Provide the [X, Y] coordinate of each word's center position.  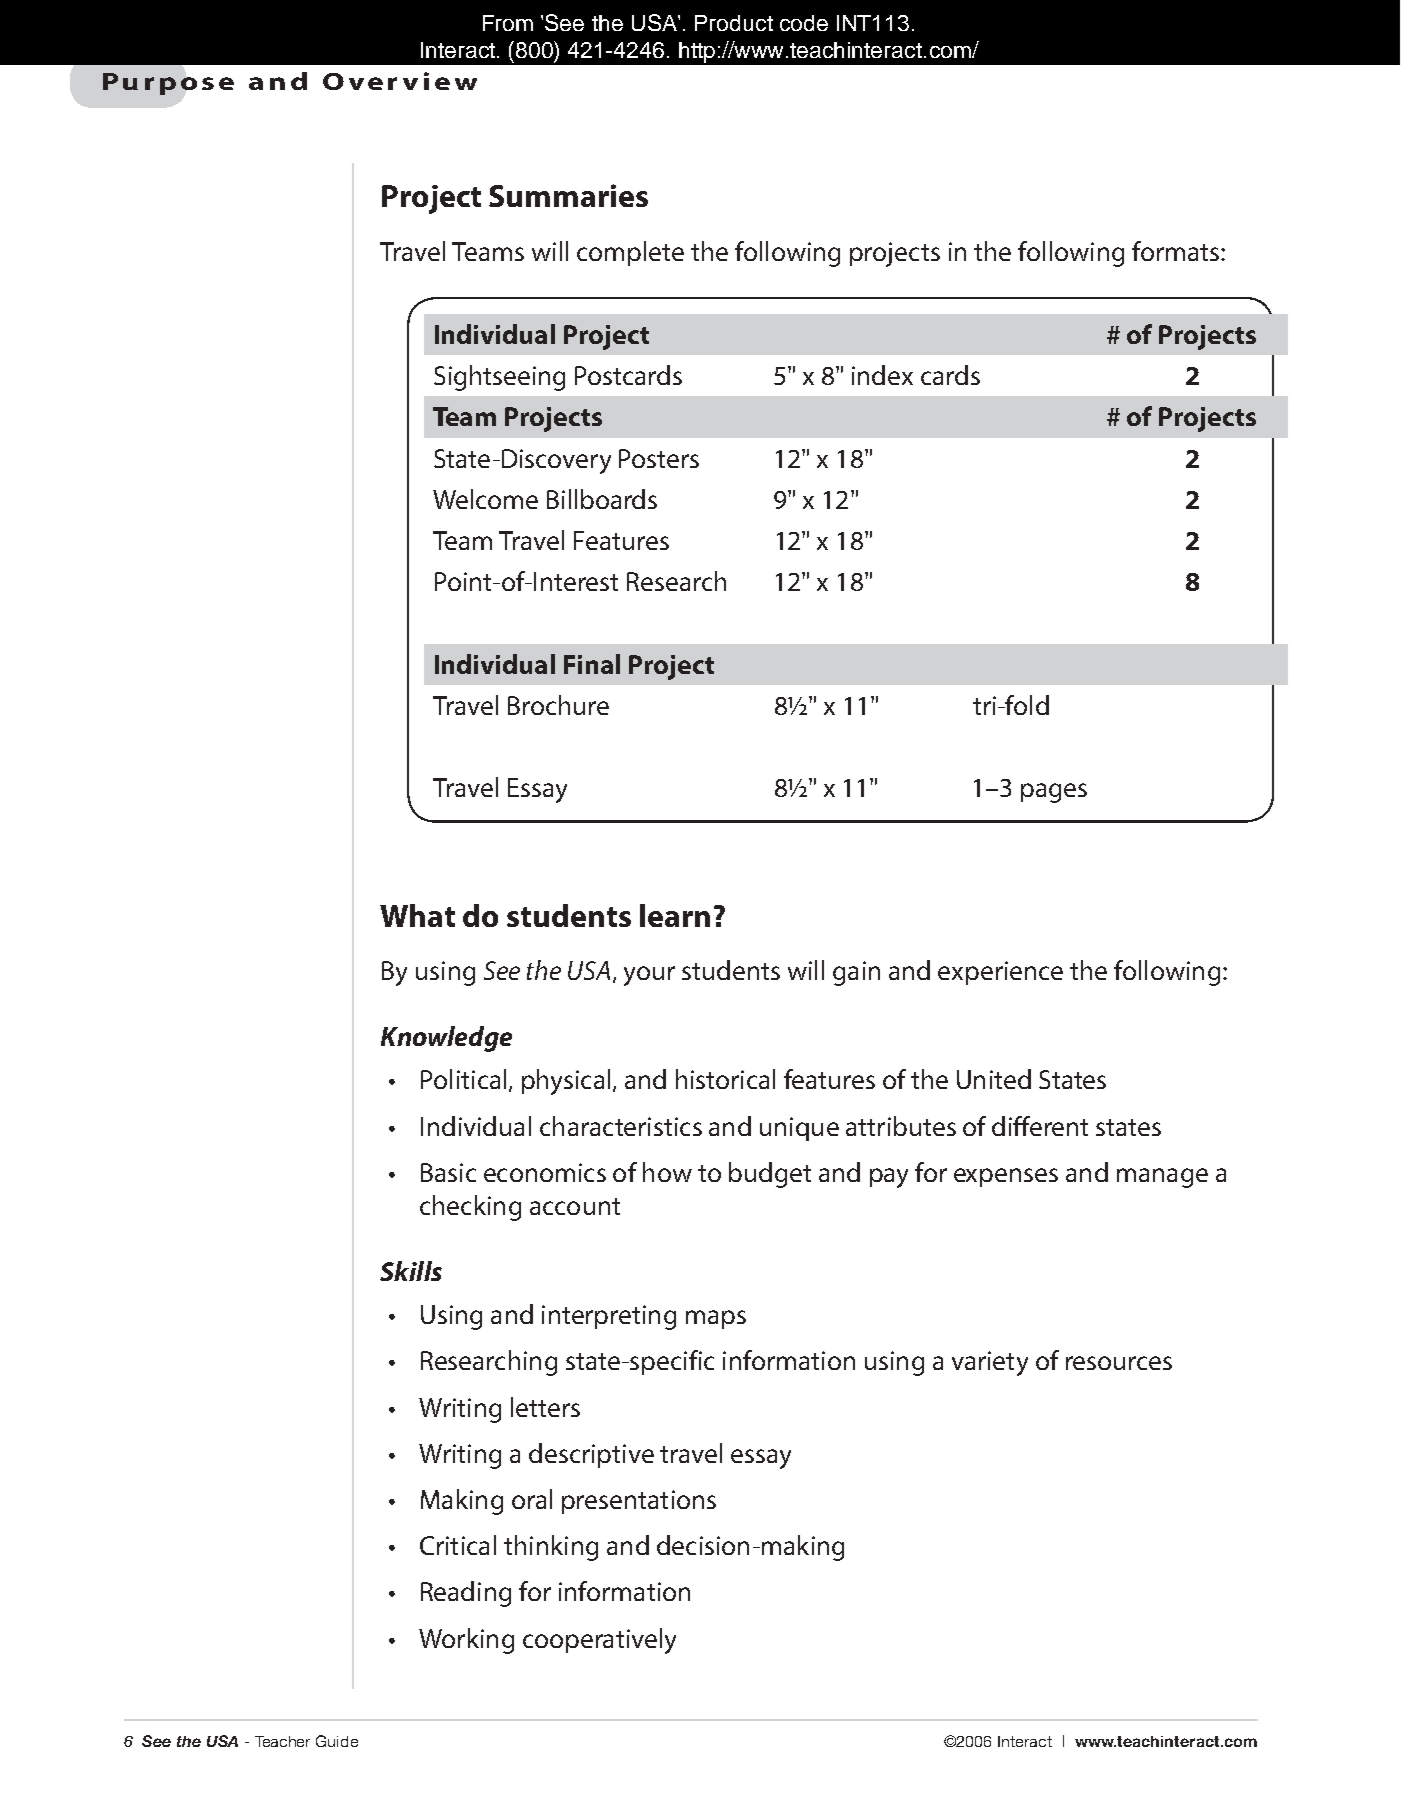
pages [1054, 793]
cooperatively [599, 1641]
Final [592, 664]
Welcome [485, 499]
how [667, 1172]
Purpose [168, 84]
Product [734, 23]
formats [1177, 251]
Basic [448, 1172]
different [1040, 1126]
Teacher [282, 1741]
